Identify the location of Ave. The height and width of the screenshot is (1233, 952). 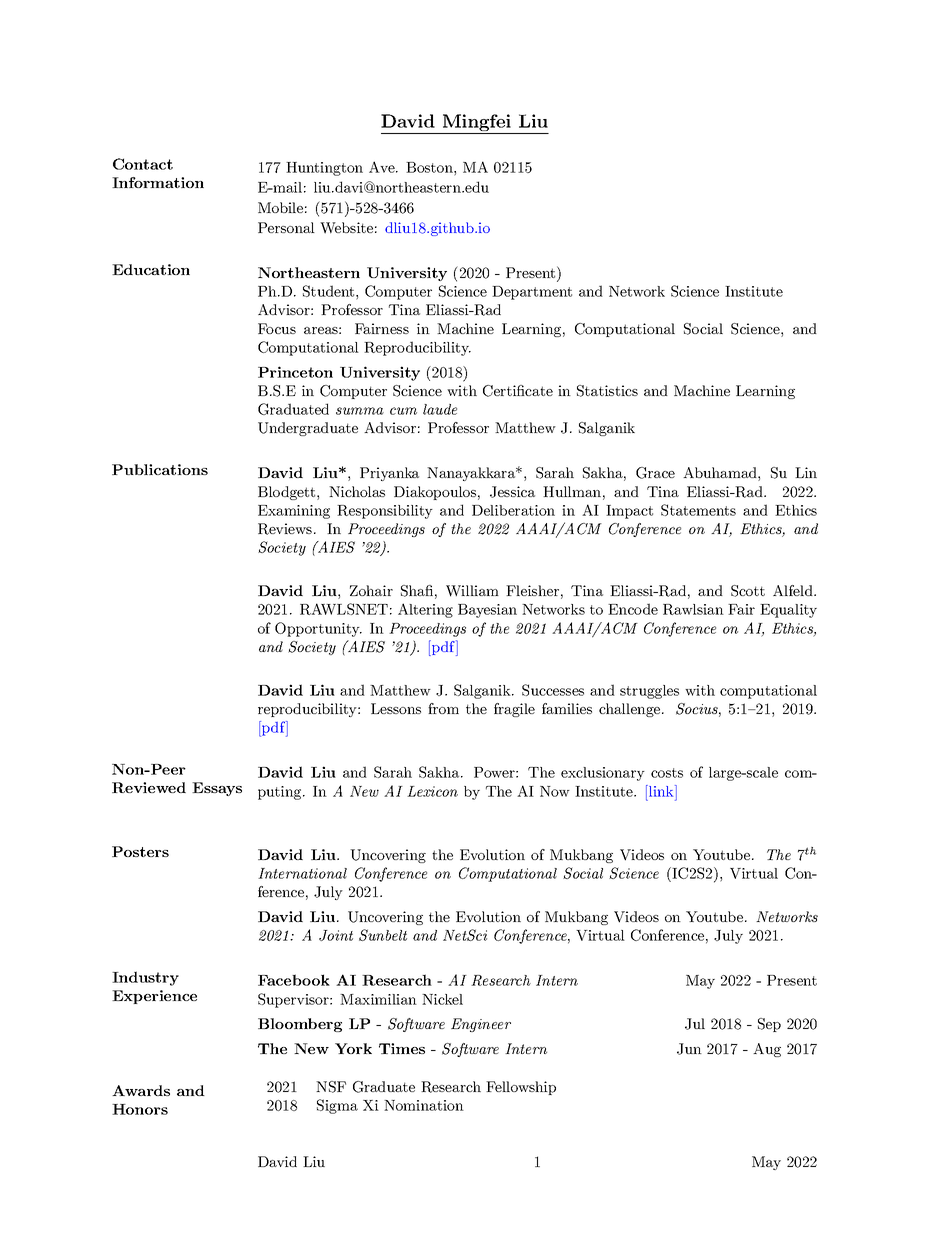
(383, 167).
